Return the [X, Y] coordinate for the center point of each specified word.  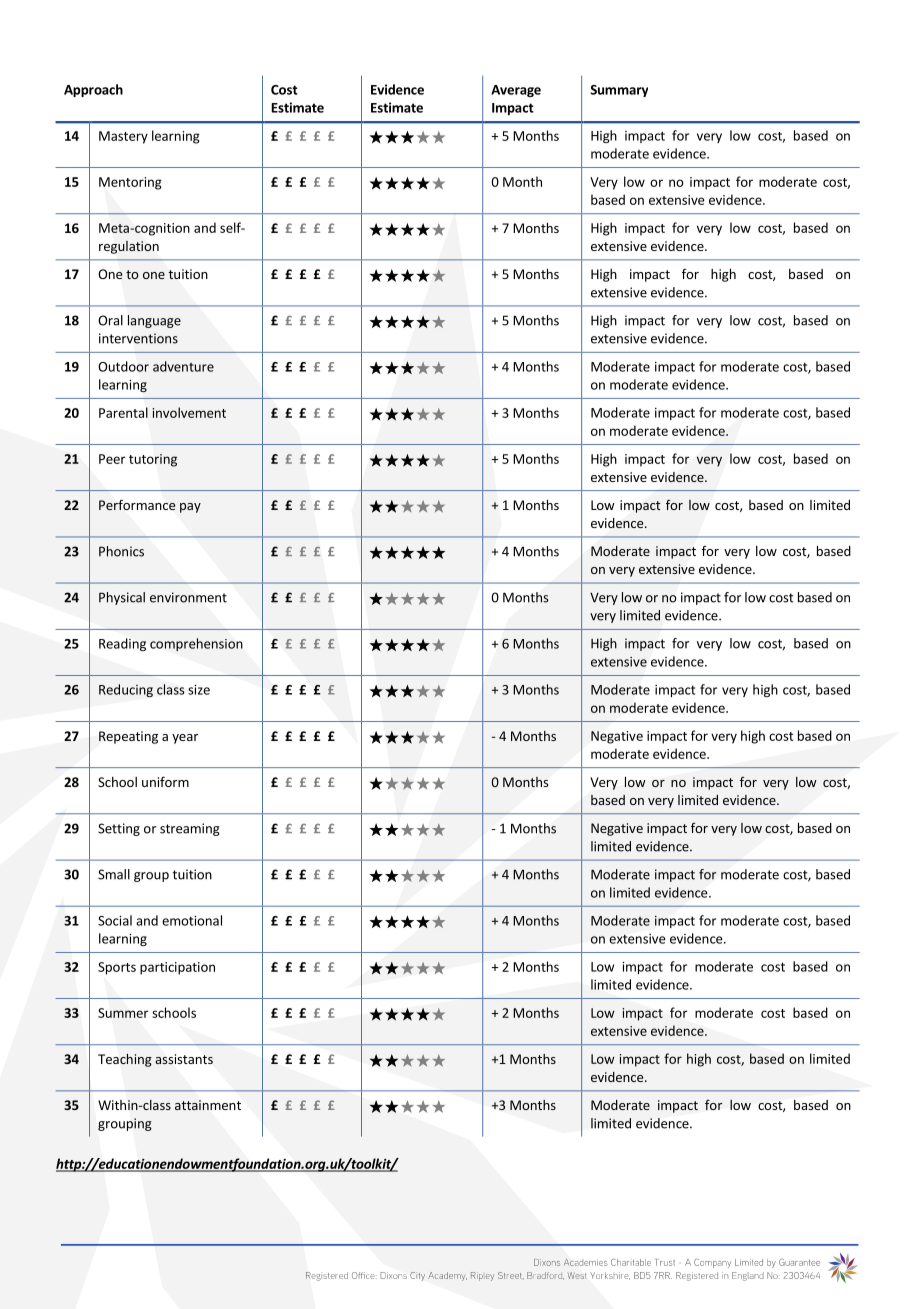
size [199, 690]
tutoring [153, 460]
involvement [189, 412]
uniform [165, 781]
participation [177, 968]
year [185, 739]
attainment [208, 1105]
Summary [619, 91]
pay [190, 508]
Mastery [123, 137]
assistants [184, 1059]
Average [516, 91]
